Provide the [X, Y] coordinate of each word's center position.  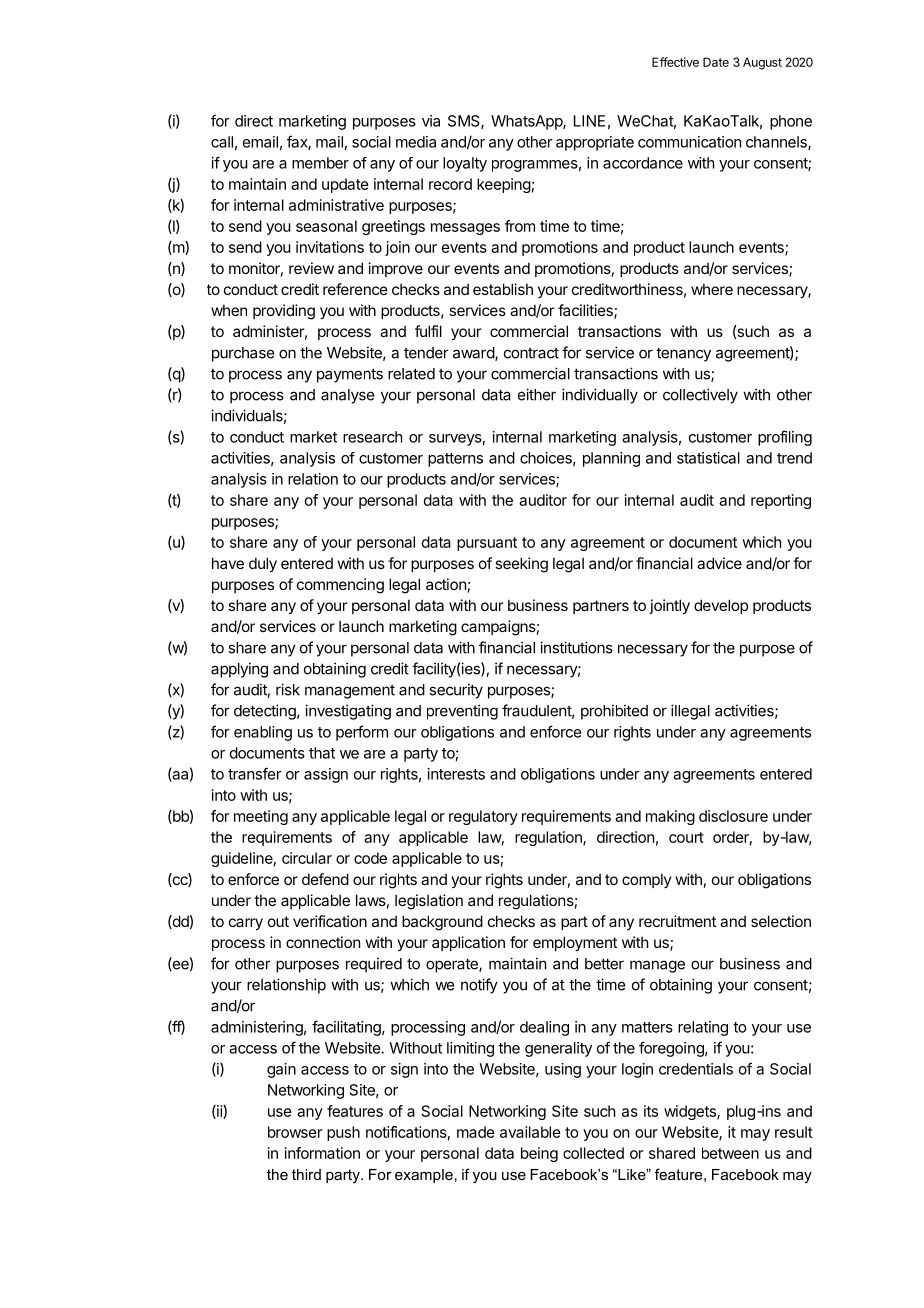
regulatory [483, 817]
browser [295, 1132]
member [320, 163]
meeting [261, 817]
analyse [347, 396]
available [530, 1132]
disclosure [733, 816]
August [762, 63]
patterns [455, 460]
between [730, 1153]
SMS [465, 122]
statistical [708, 458]
